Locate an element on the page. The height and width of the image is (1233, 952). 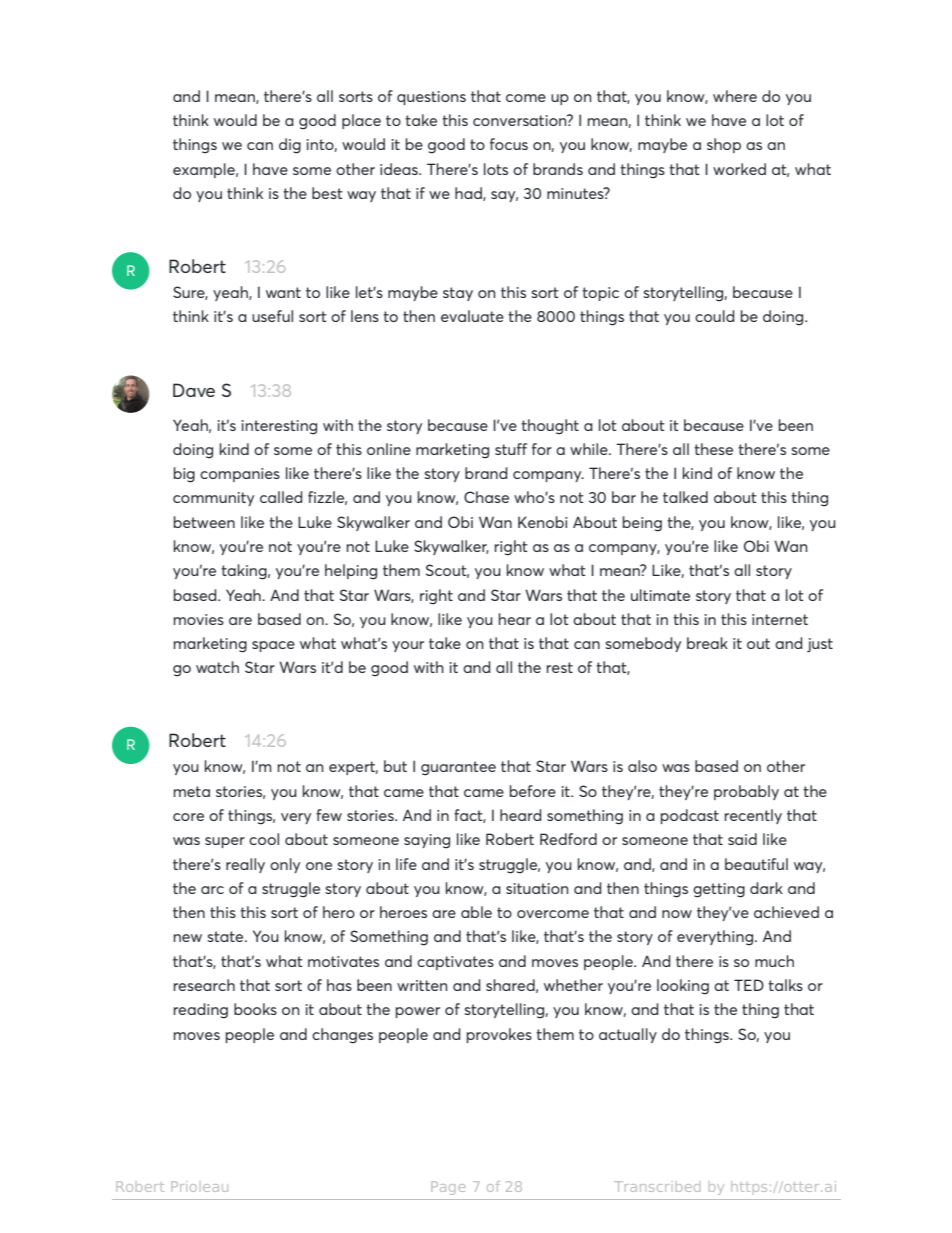
dig is located at coordinates (290, 146).
